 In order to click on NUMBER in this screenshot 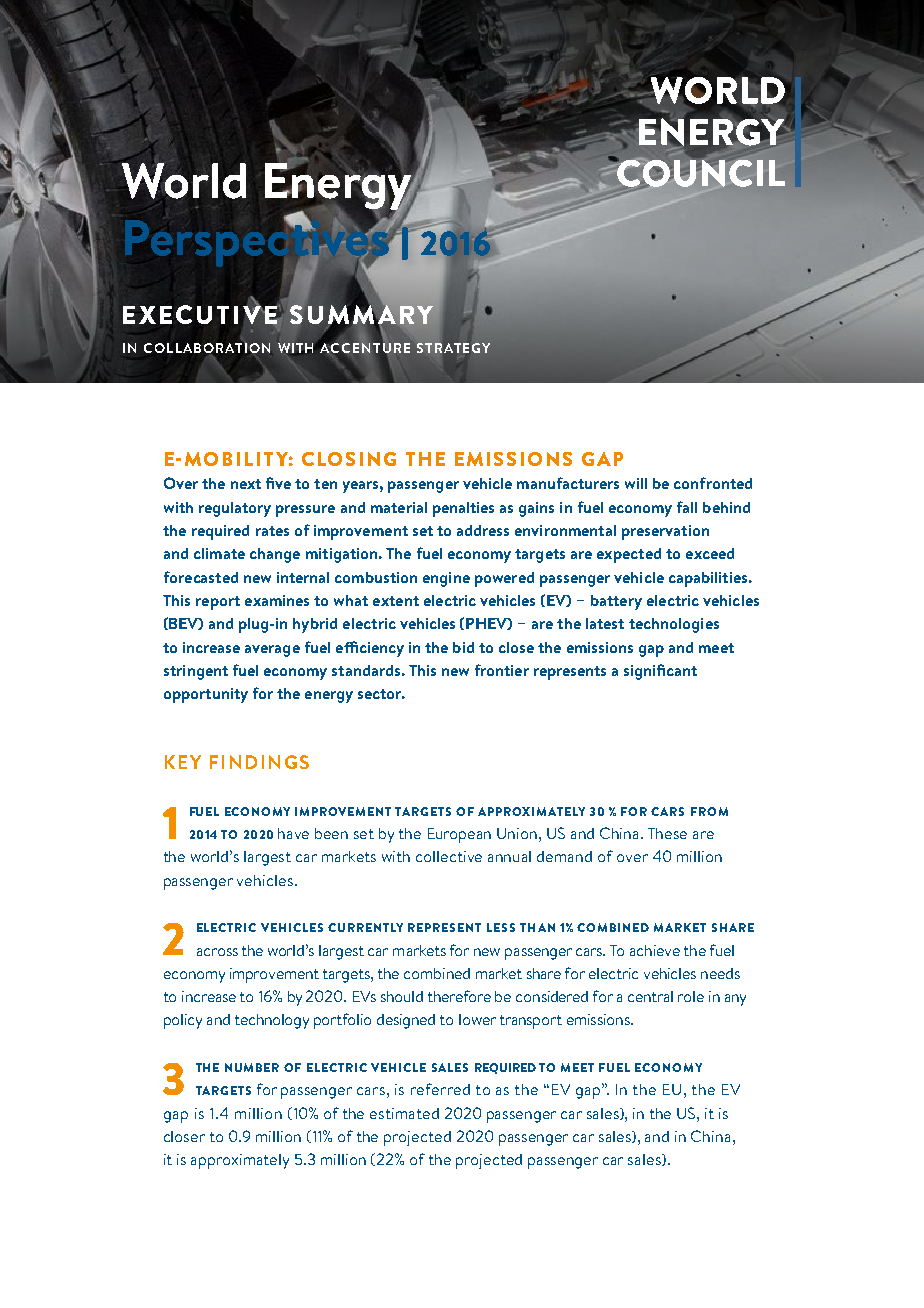, I will do `click(252, 1067)`.
